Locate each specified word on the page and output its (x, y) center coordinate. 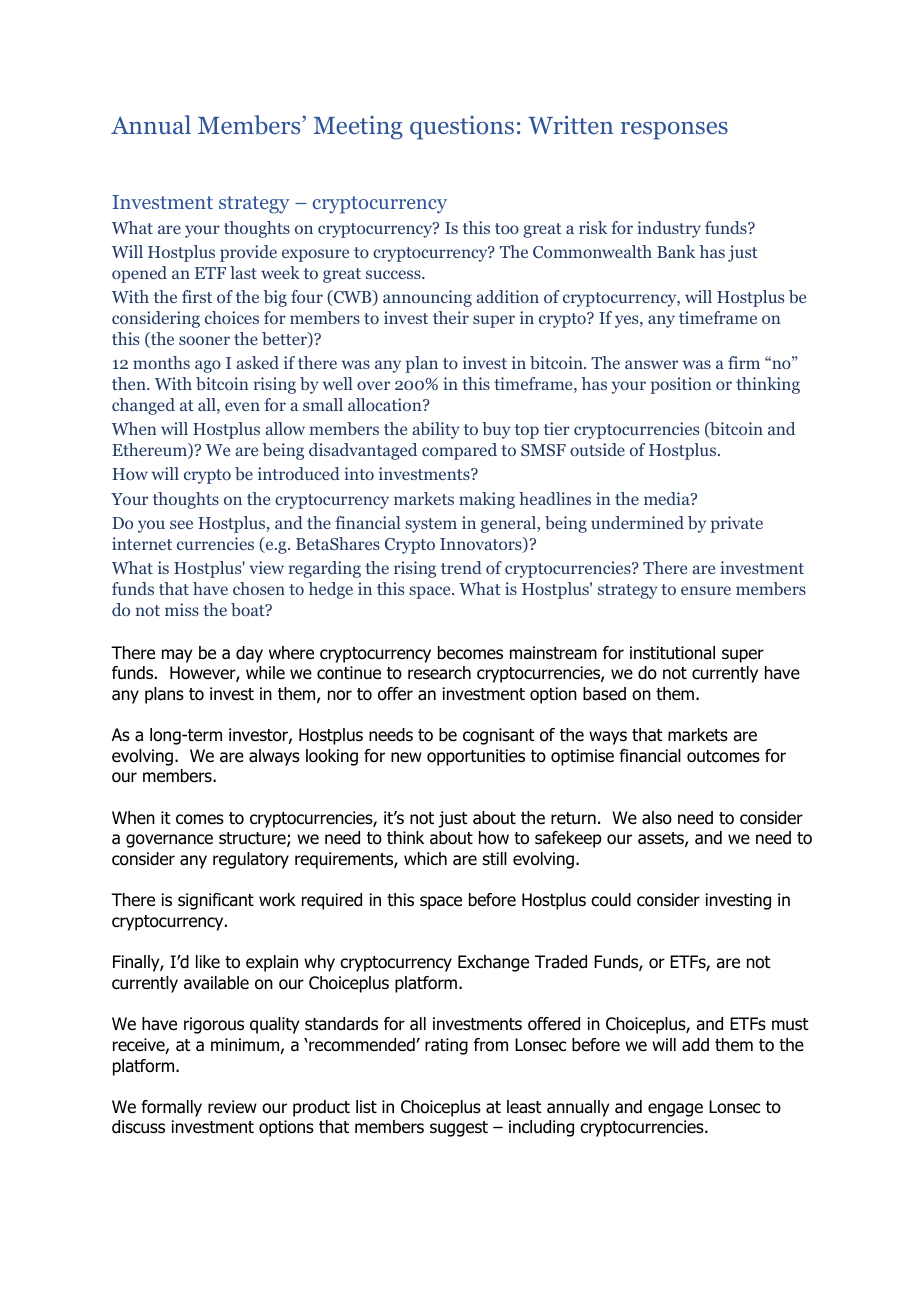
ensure (706, 590)
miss (182, 609)
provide (248, 253)
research (439, 673)
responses (674, 131)
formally (171, 1108)
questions (462, 128)
